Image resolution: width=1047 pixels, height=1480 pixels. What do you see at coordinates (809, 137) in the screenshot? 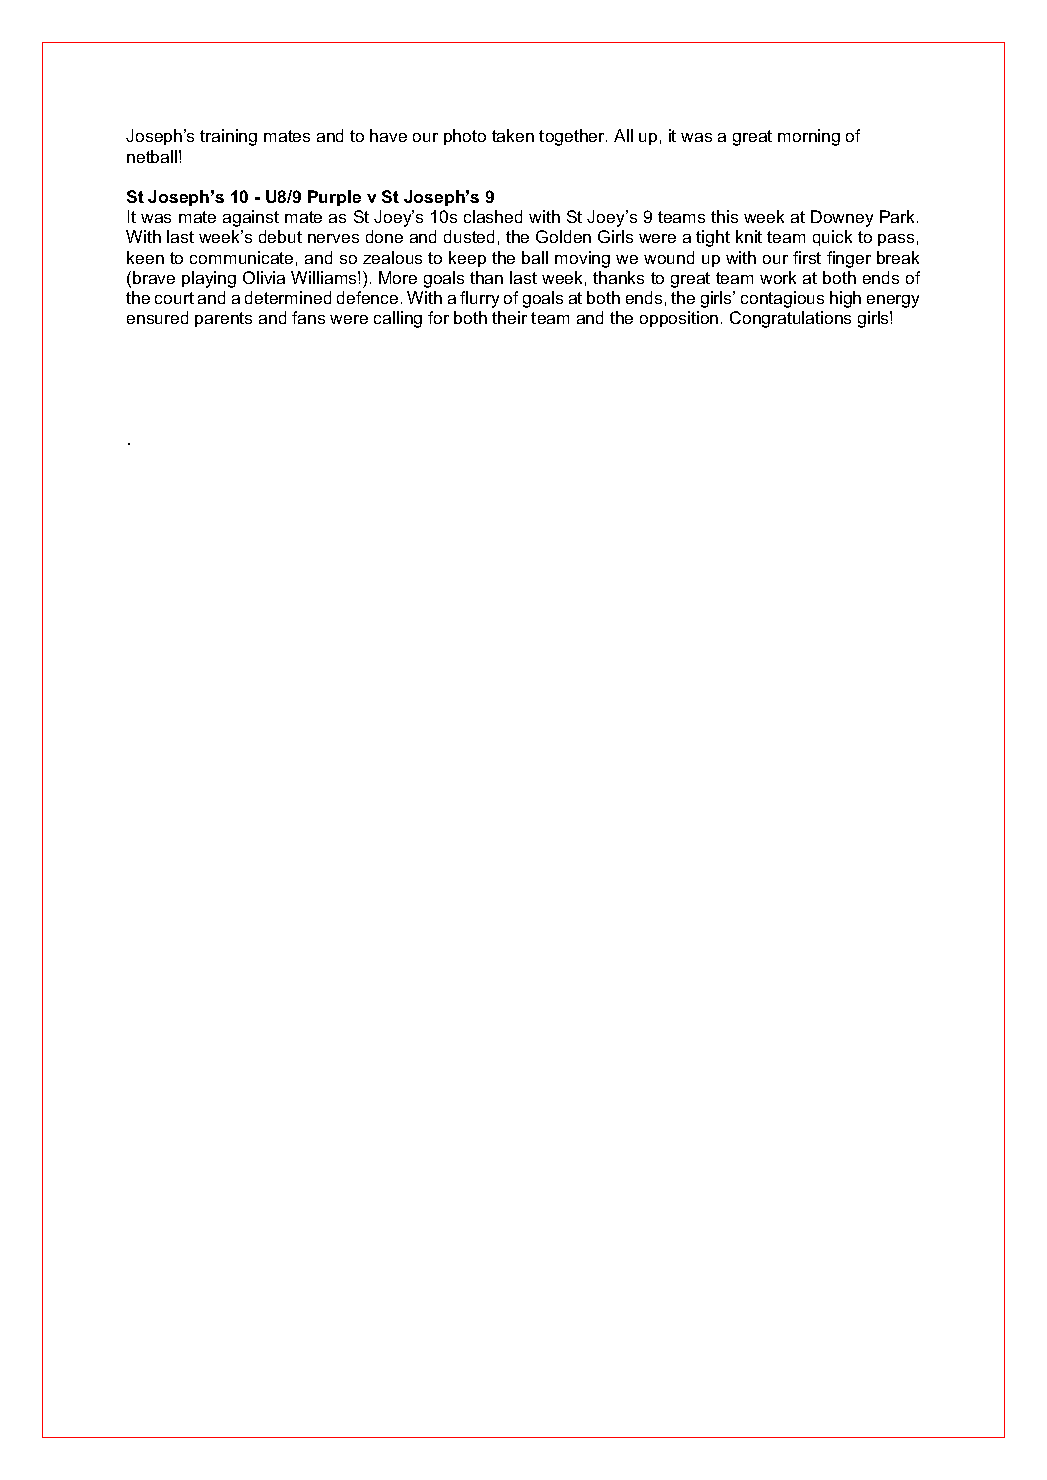
I see `morning` at bounding box center [809, 137].
